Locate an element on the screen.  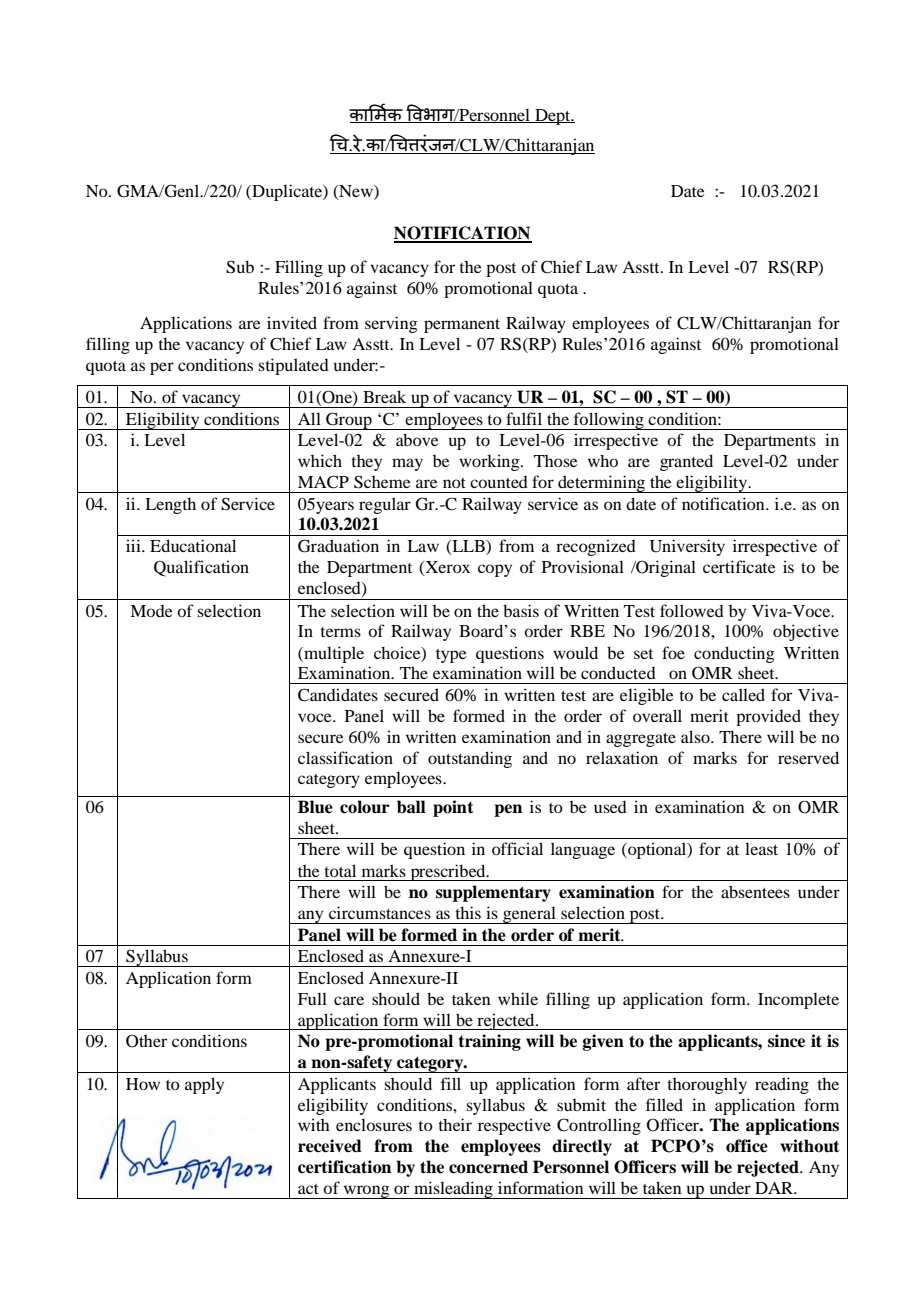
invited is located at coordinates (292, 322).
